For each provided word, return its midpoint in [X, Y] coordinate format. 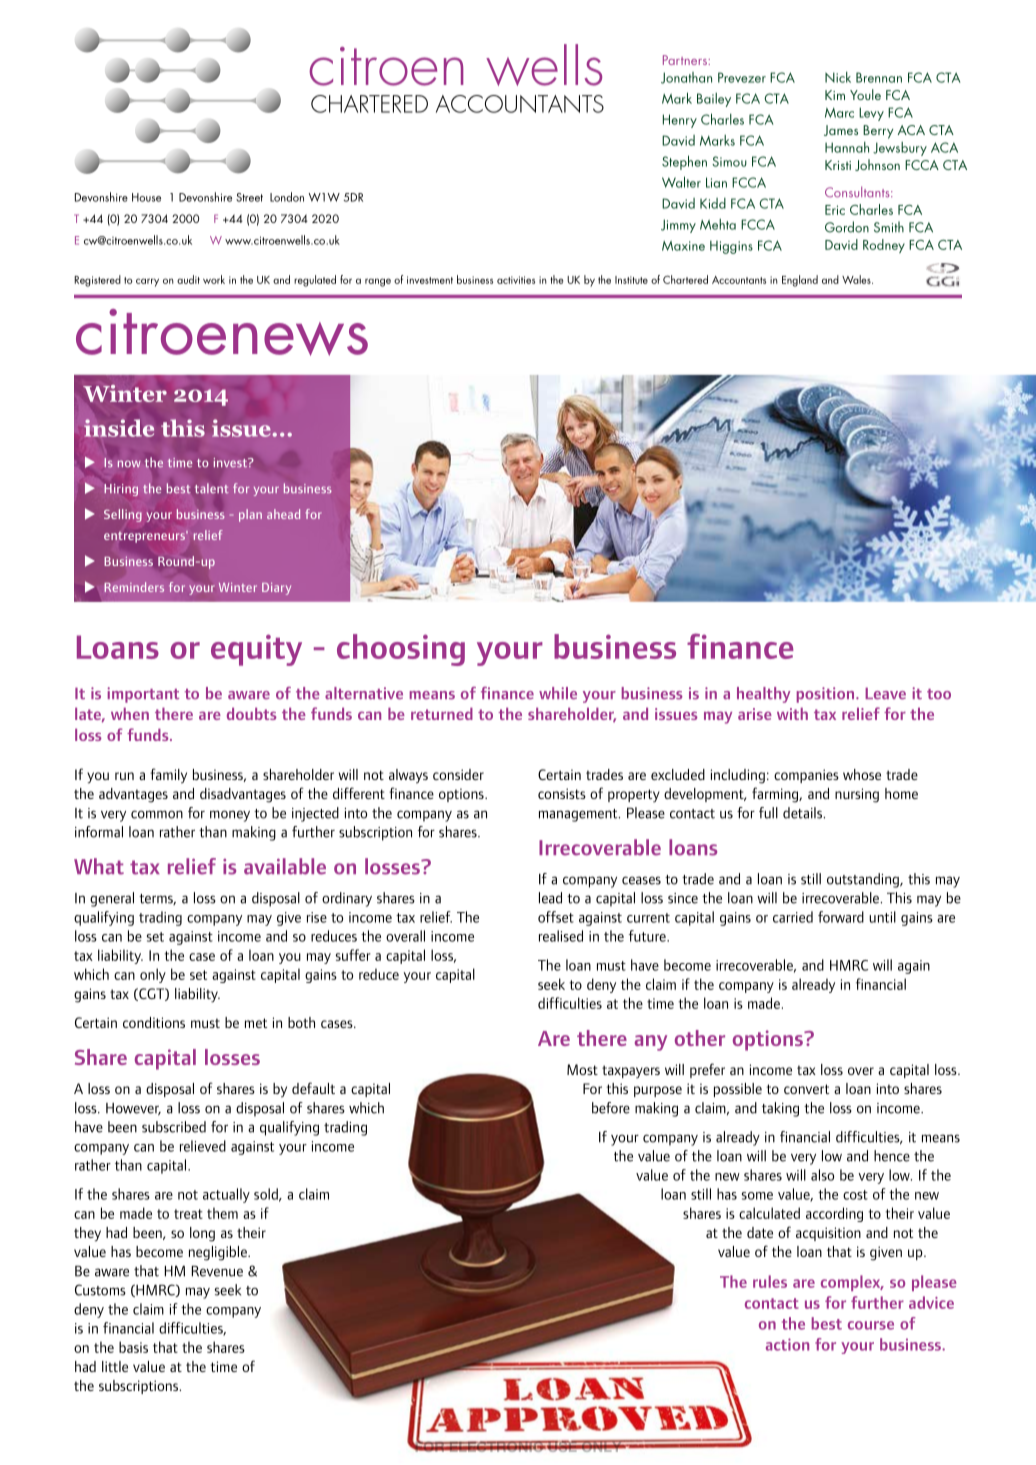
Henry [680, 121]
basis [133, 1347]
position [827, 695]
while [558, 693]
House [146, 197]
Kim [835, 95]
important [143, 695]
